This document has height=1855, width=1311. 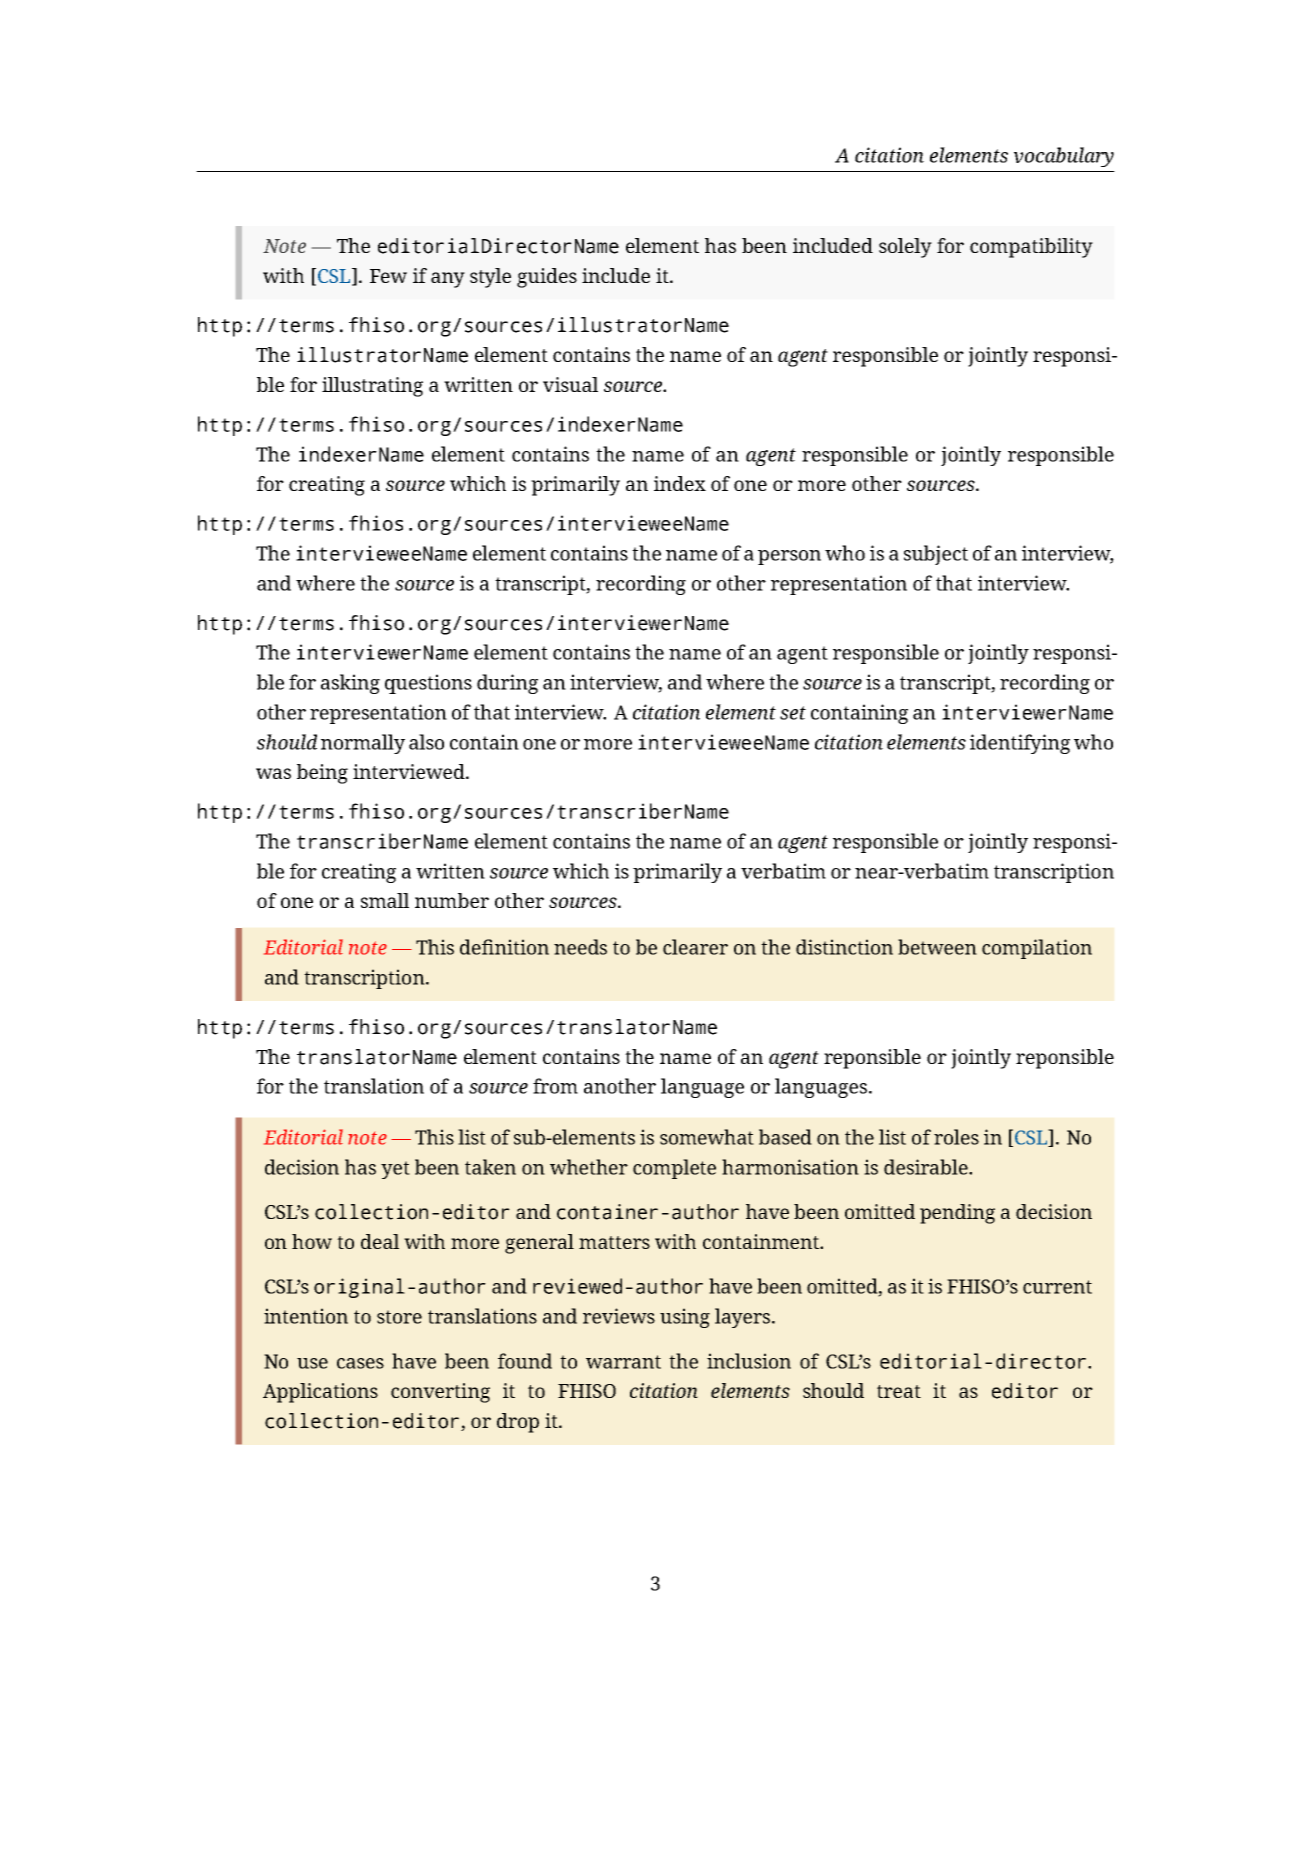 What do you see at coordinates (936, 555) in the document?
I see `subject` at bounding box center [936, 555].
